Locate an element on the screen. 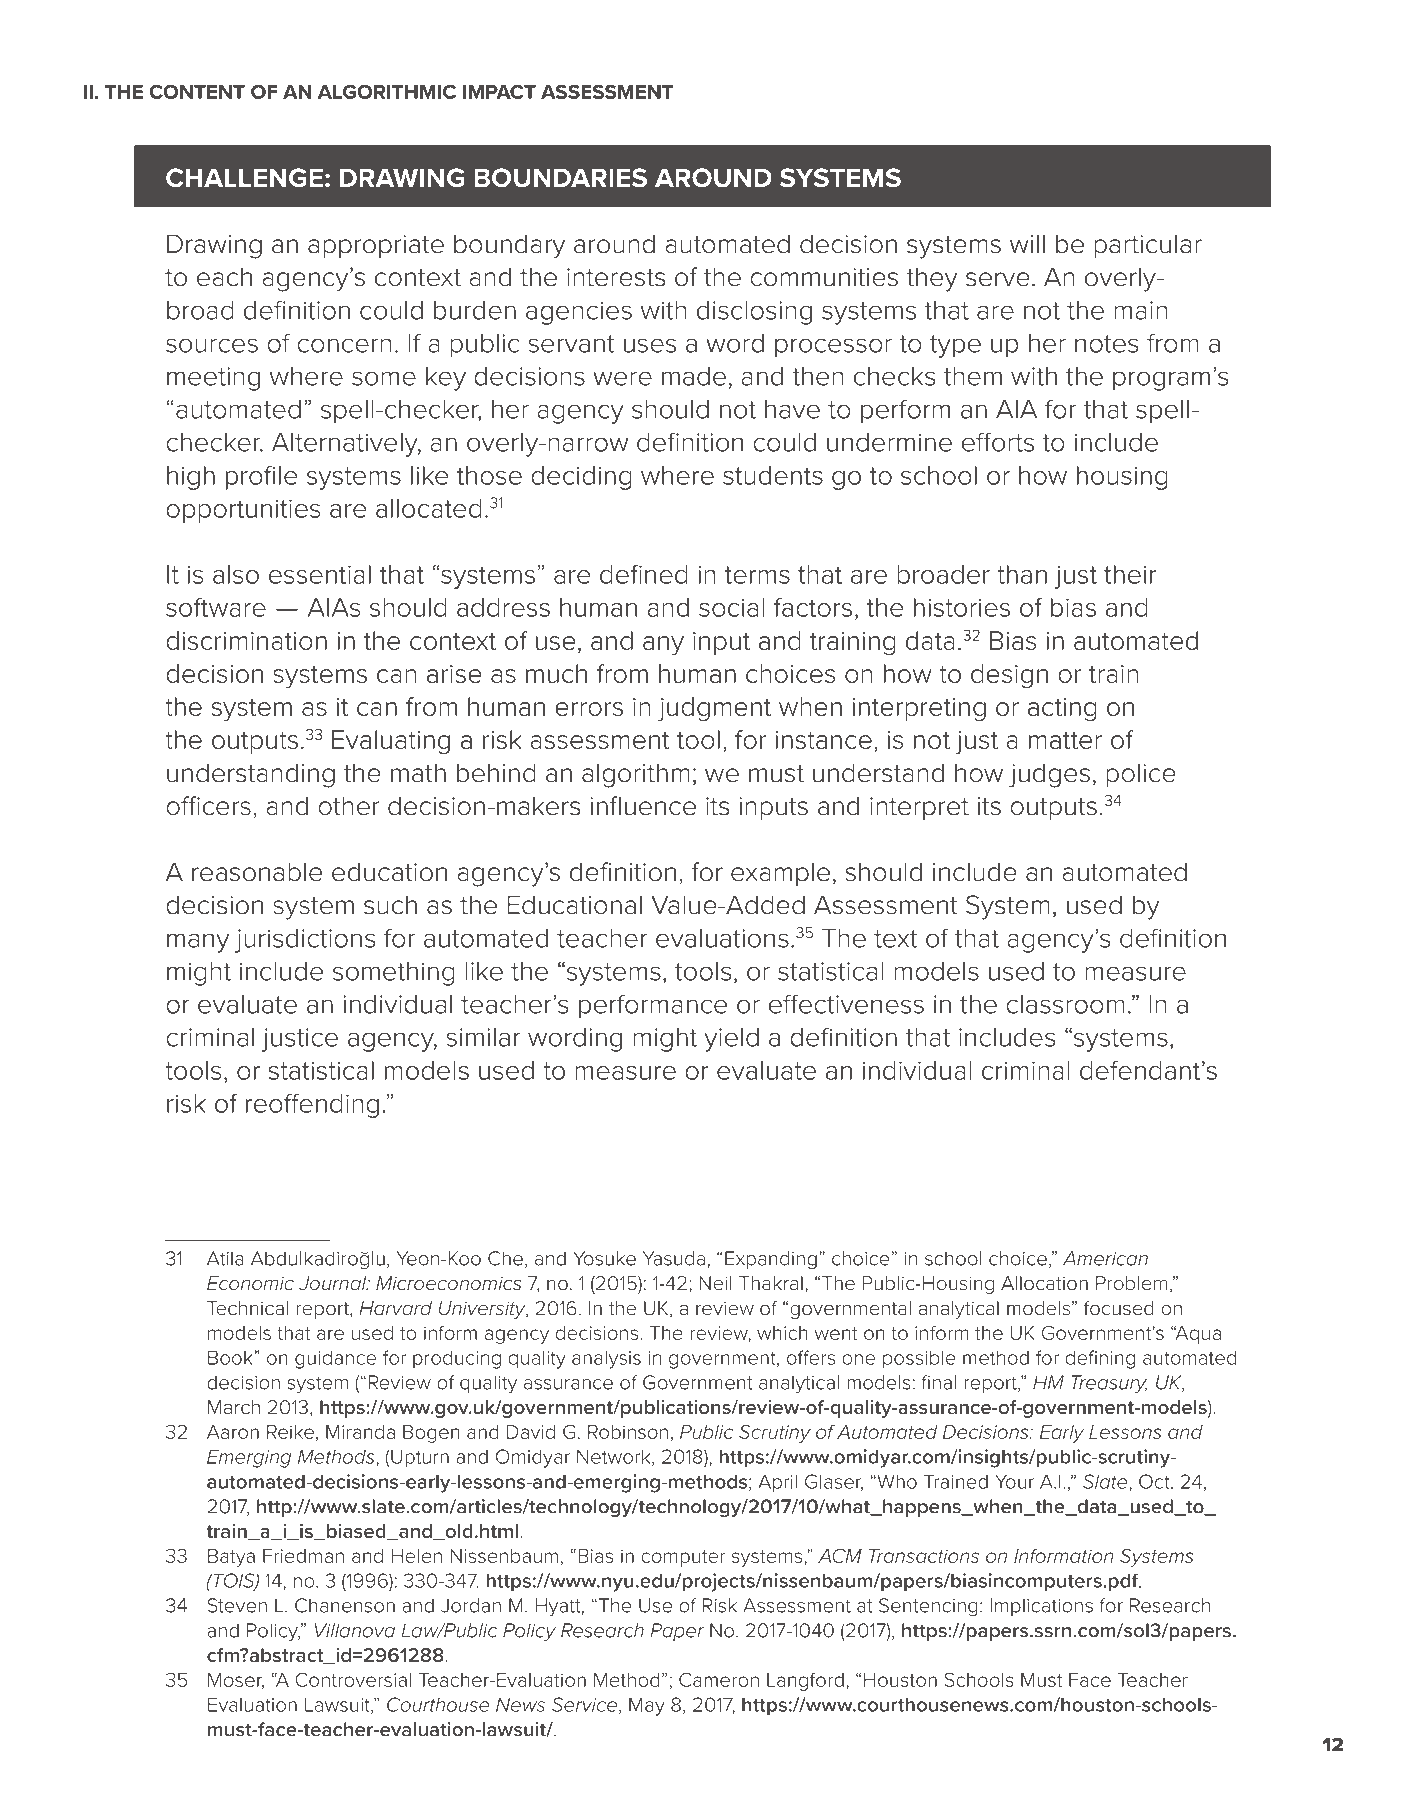 The height and width of the screenshot is (1818, 1405). classroom is located at coordinates (1065, 1004).
